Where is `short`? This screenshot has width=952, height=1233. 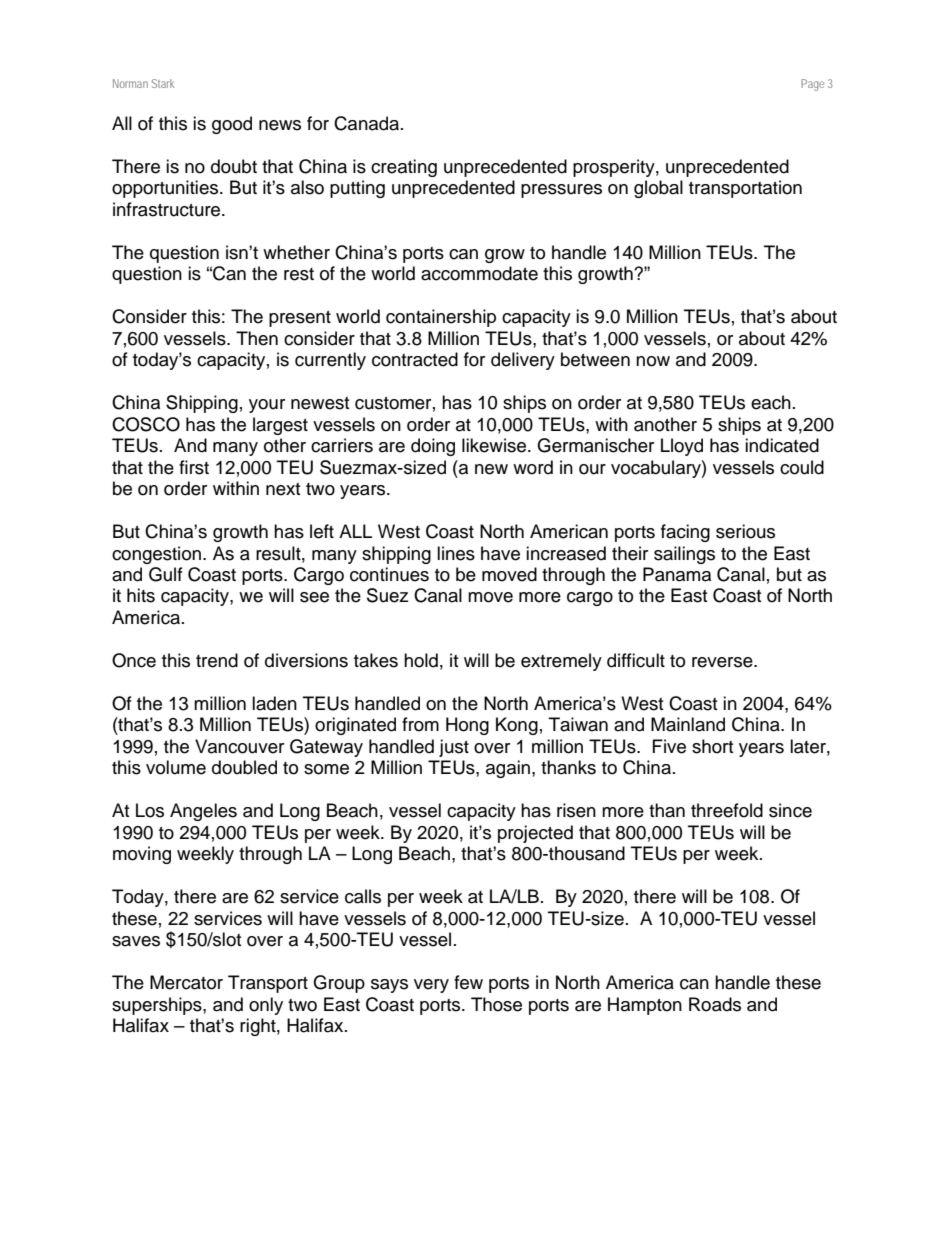
short is located at coordinates (712, 746).
